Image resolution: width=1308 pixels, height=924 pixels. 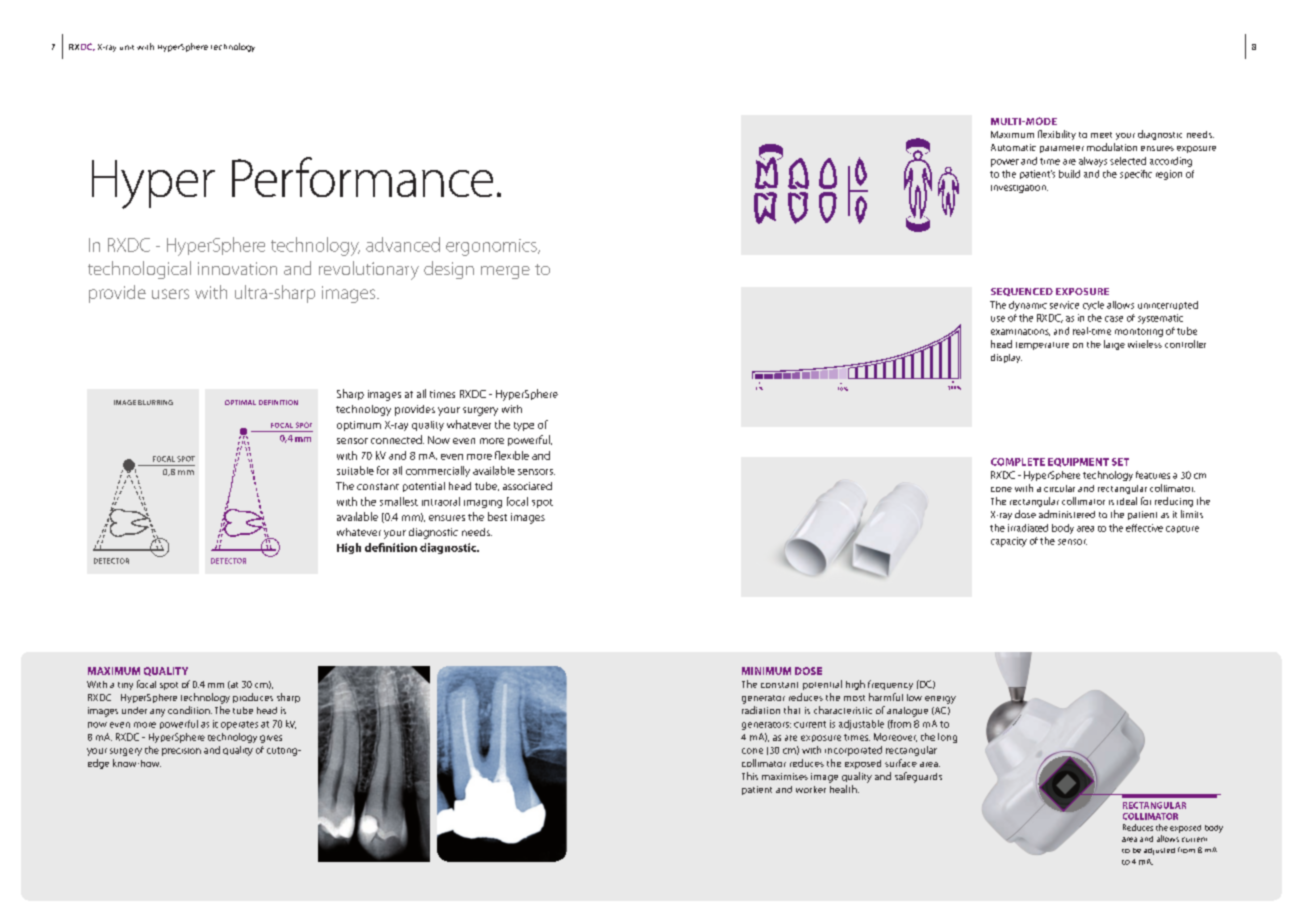 What do you see at coordinates (362, 177) in the document?
I see `Performance` at bounding box center [362, 177].
